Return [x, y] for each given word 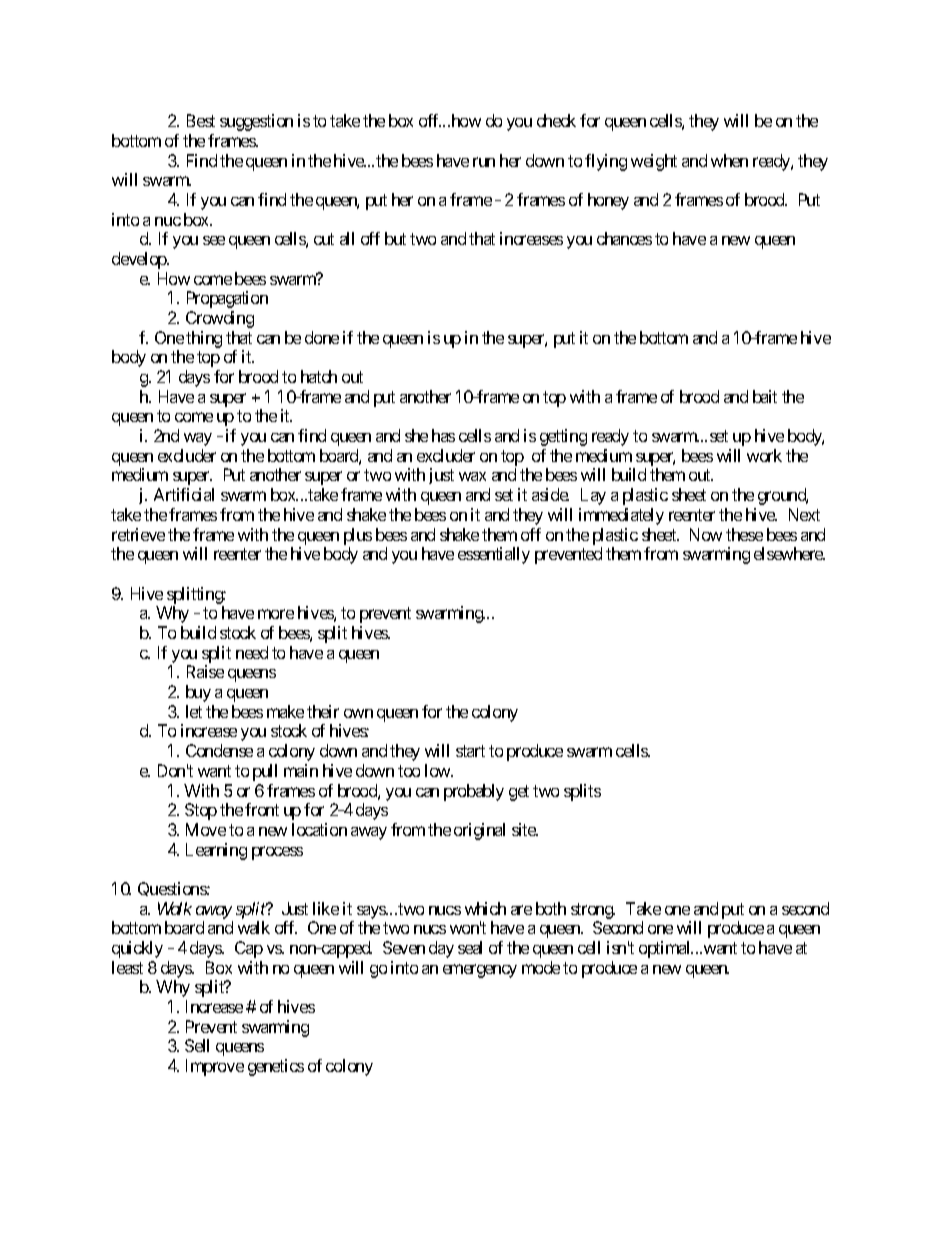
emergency [480, 971]
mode [541, 967]
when [729, 160]
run [484, 162]
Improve [215, 1067]
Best [201, 120]
